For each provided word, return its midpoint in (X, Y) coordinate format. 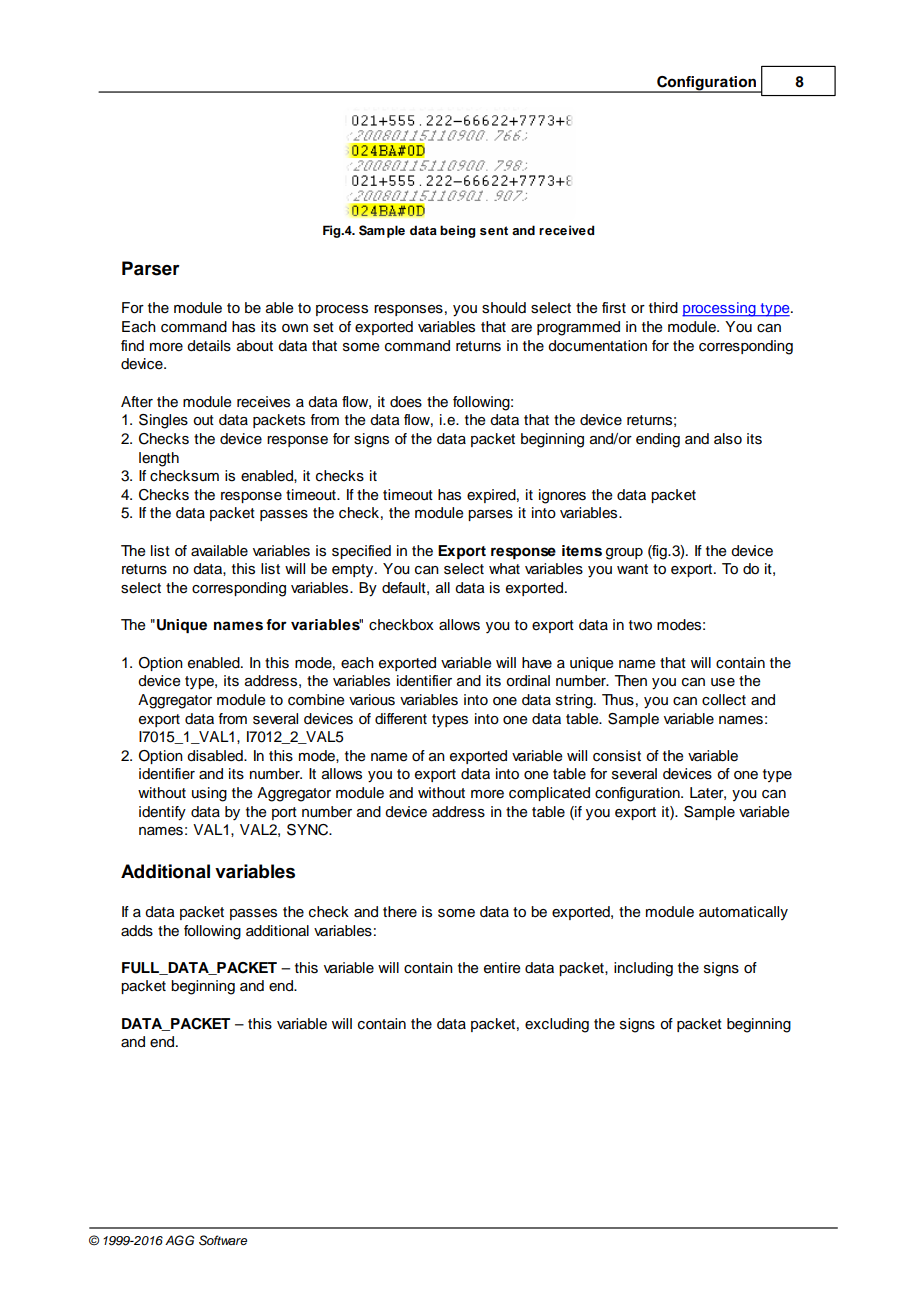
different (401, 719)
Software (223, 1240)
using (209, 794)
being (458, 231)
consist (617, 756)
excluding (557, 1025)
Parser (151, 268)
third (663, 308)
